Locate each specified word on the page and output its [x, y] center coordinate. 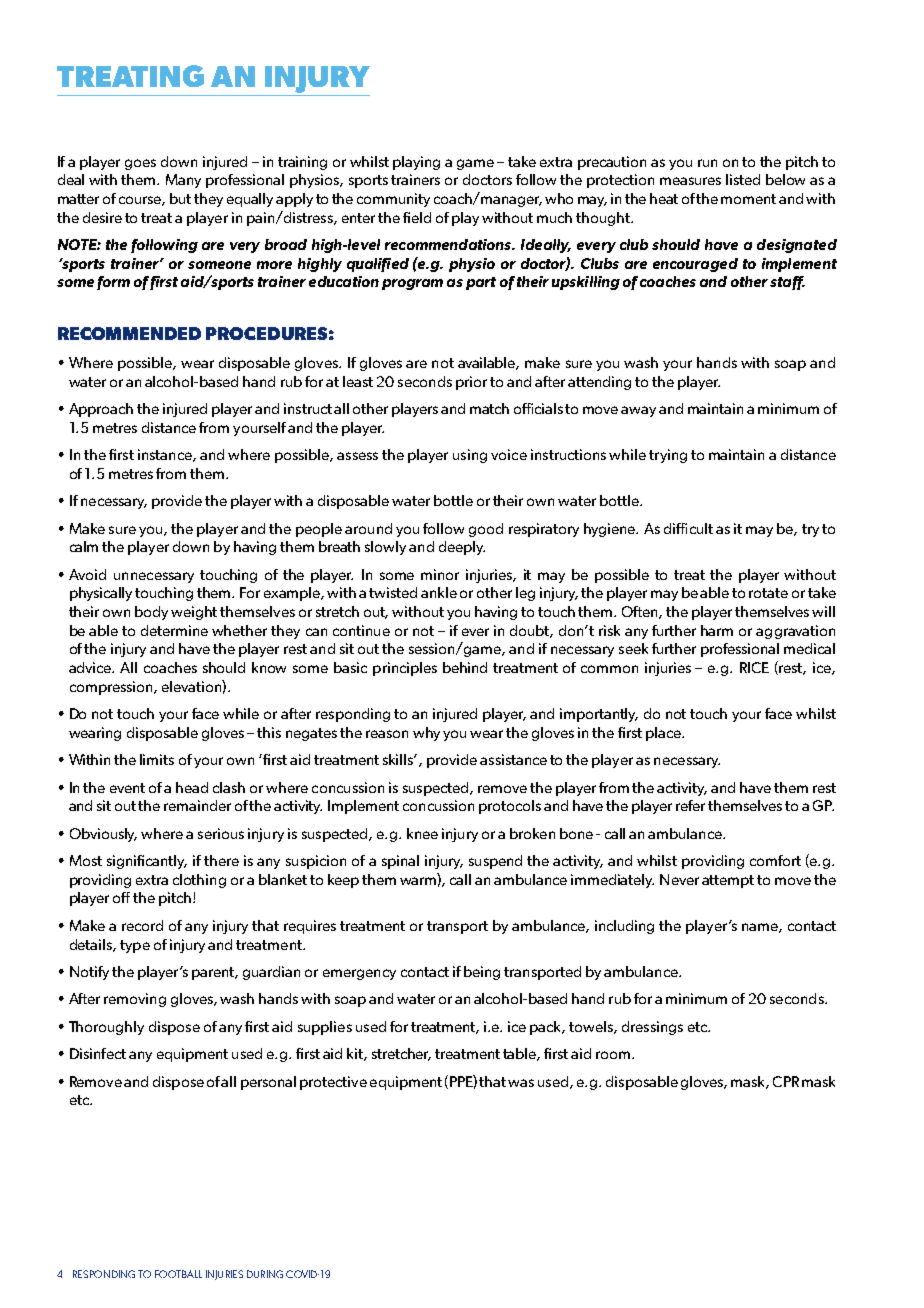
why [426, 734]
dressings [652, 1028]
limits [157, 759]
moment [748, 199]
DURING [265, 1274]
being [482, 973]
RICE [754, 667]
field [417, 217]
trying [668, 456]
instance [166, 455]
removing [135, 1000]
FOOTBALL [178, 1274]
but [180, 198]
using [470, 456]
